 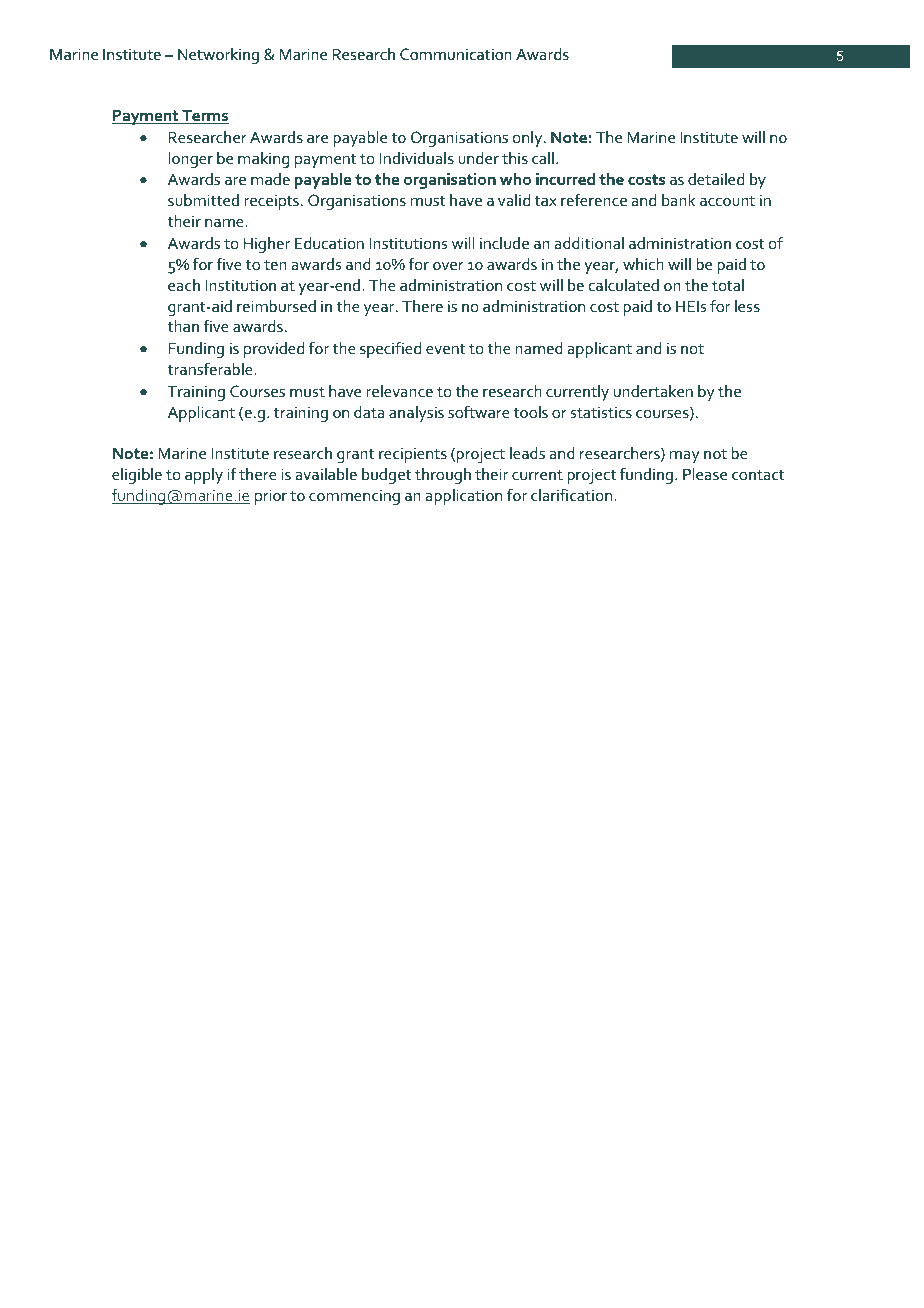 What do you see at coordinates (218, 55) in the document?
I see `Networking` at bounding box center [218, 55].
